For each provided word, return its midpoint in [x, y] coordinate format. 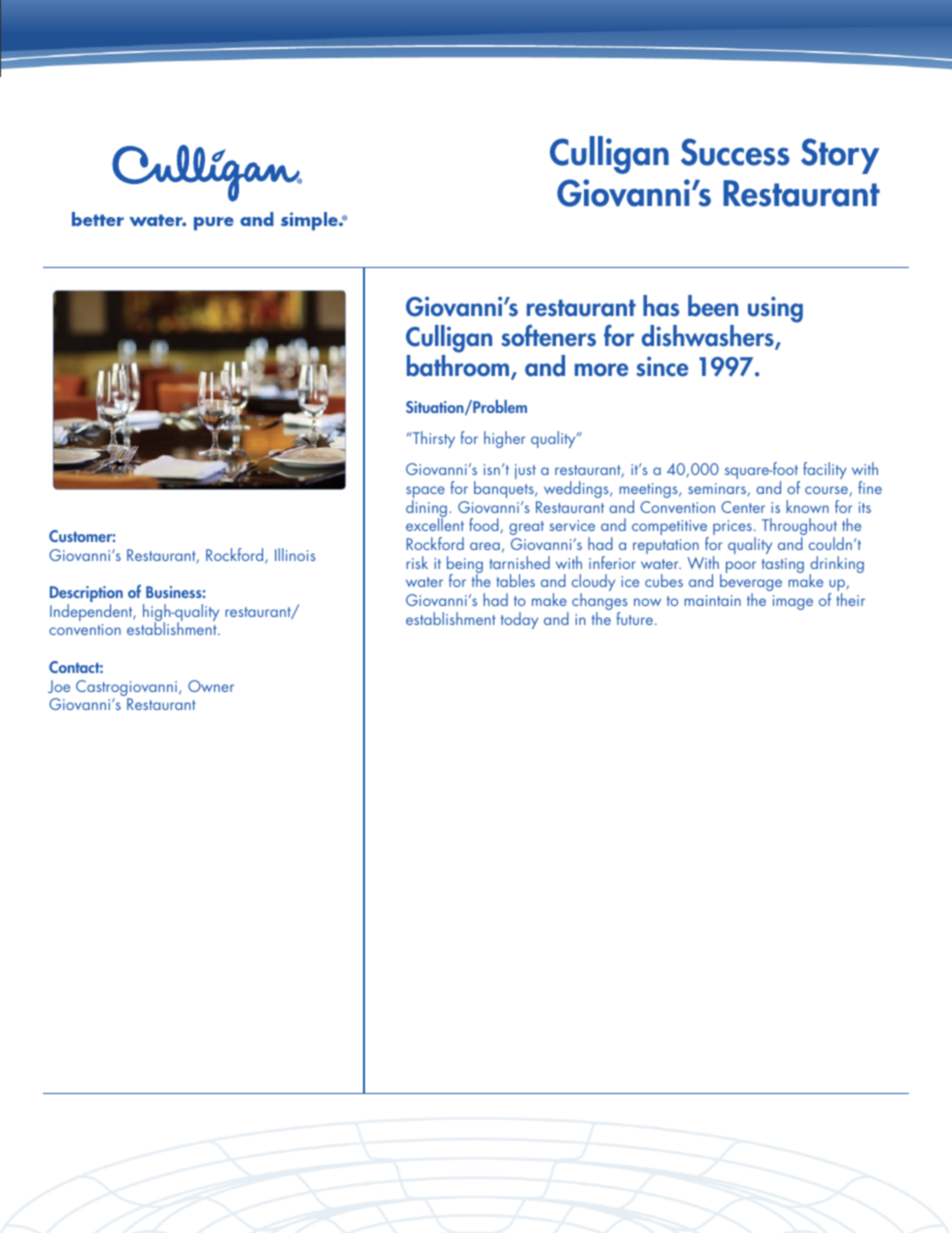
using [775, 309]
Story [840, 156]
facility [825, 470]
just [525, 471]
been [713, 306]
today [519, 620]
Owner [211, 686]
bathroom [459, 367]
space [425, 493]
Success [735, 152]
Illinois [295, 554]
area [485, 546]
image [793, 602]
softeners [548, 335]
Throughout [799, 528]
